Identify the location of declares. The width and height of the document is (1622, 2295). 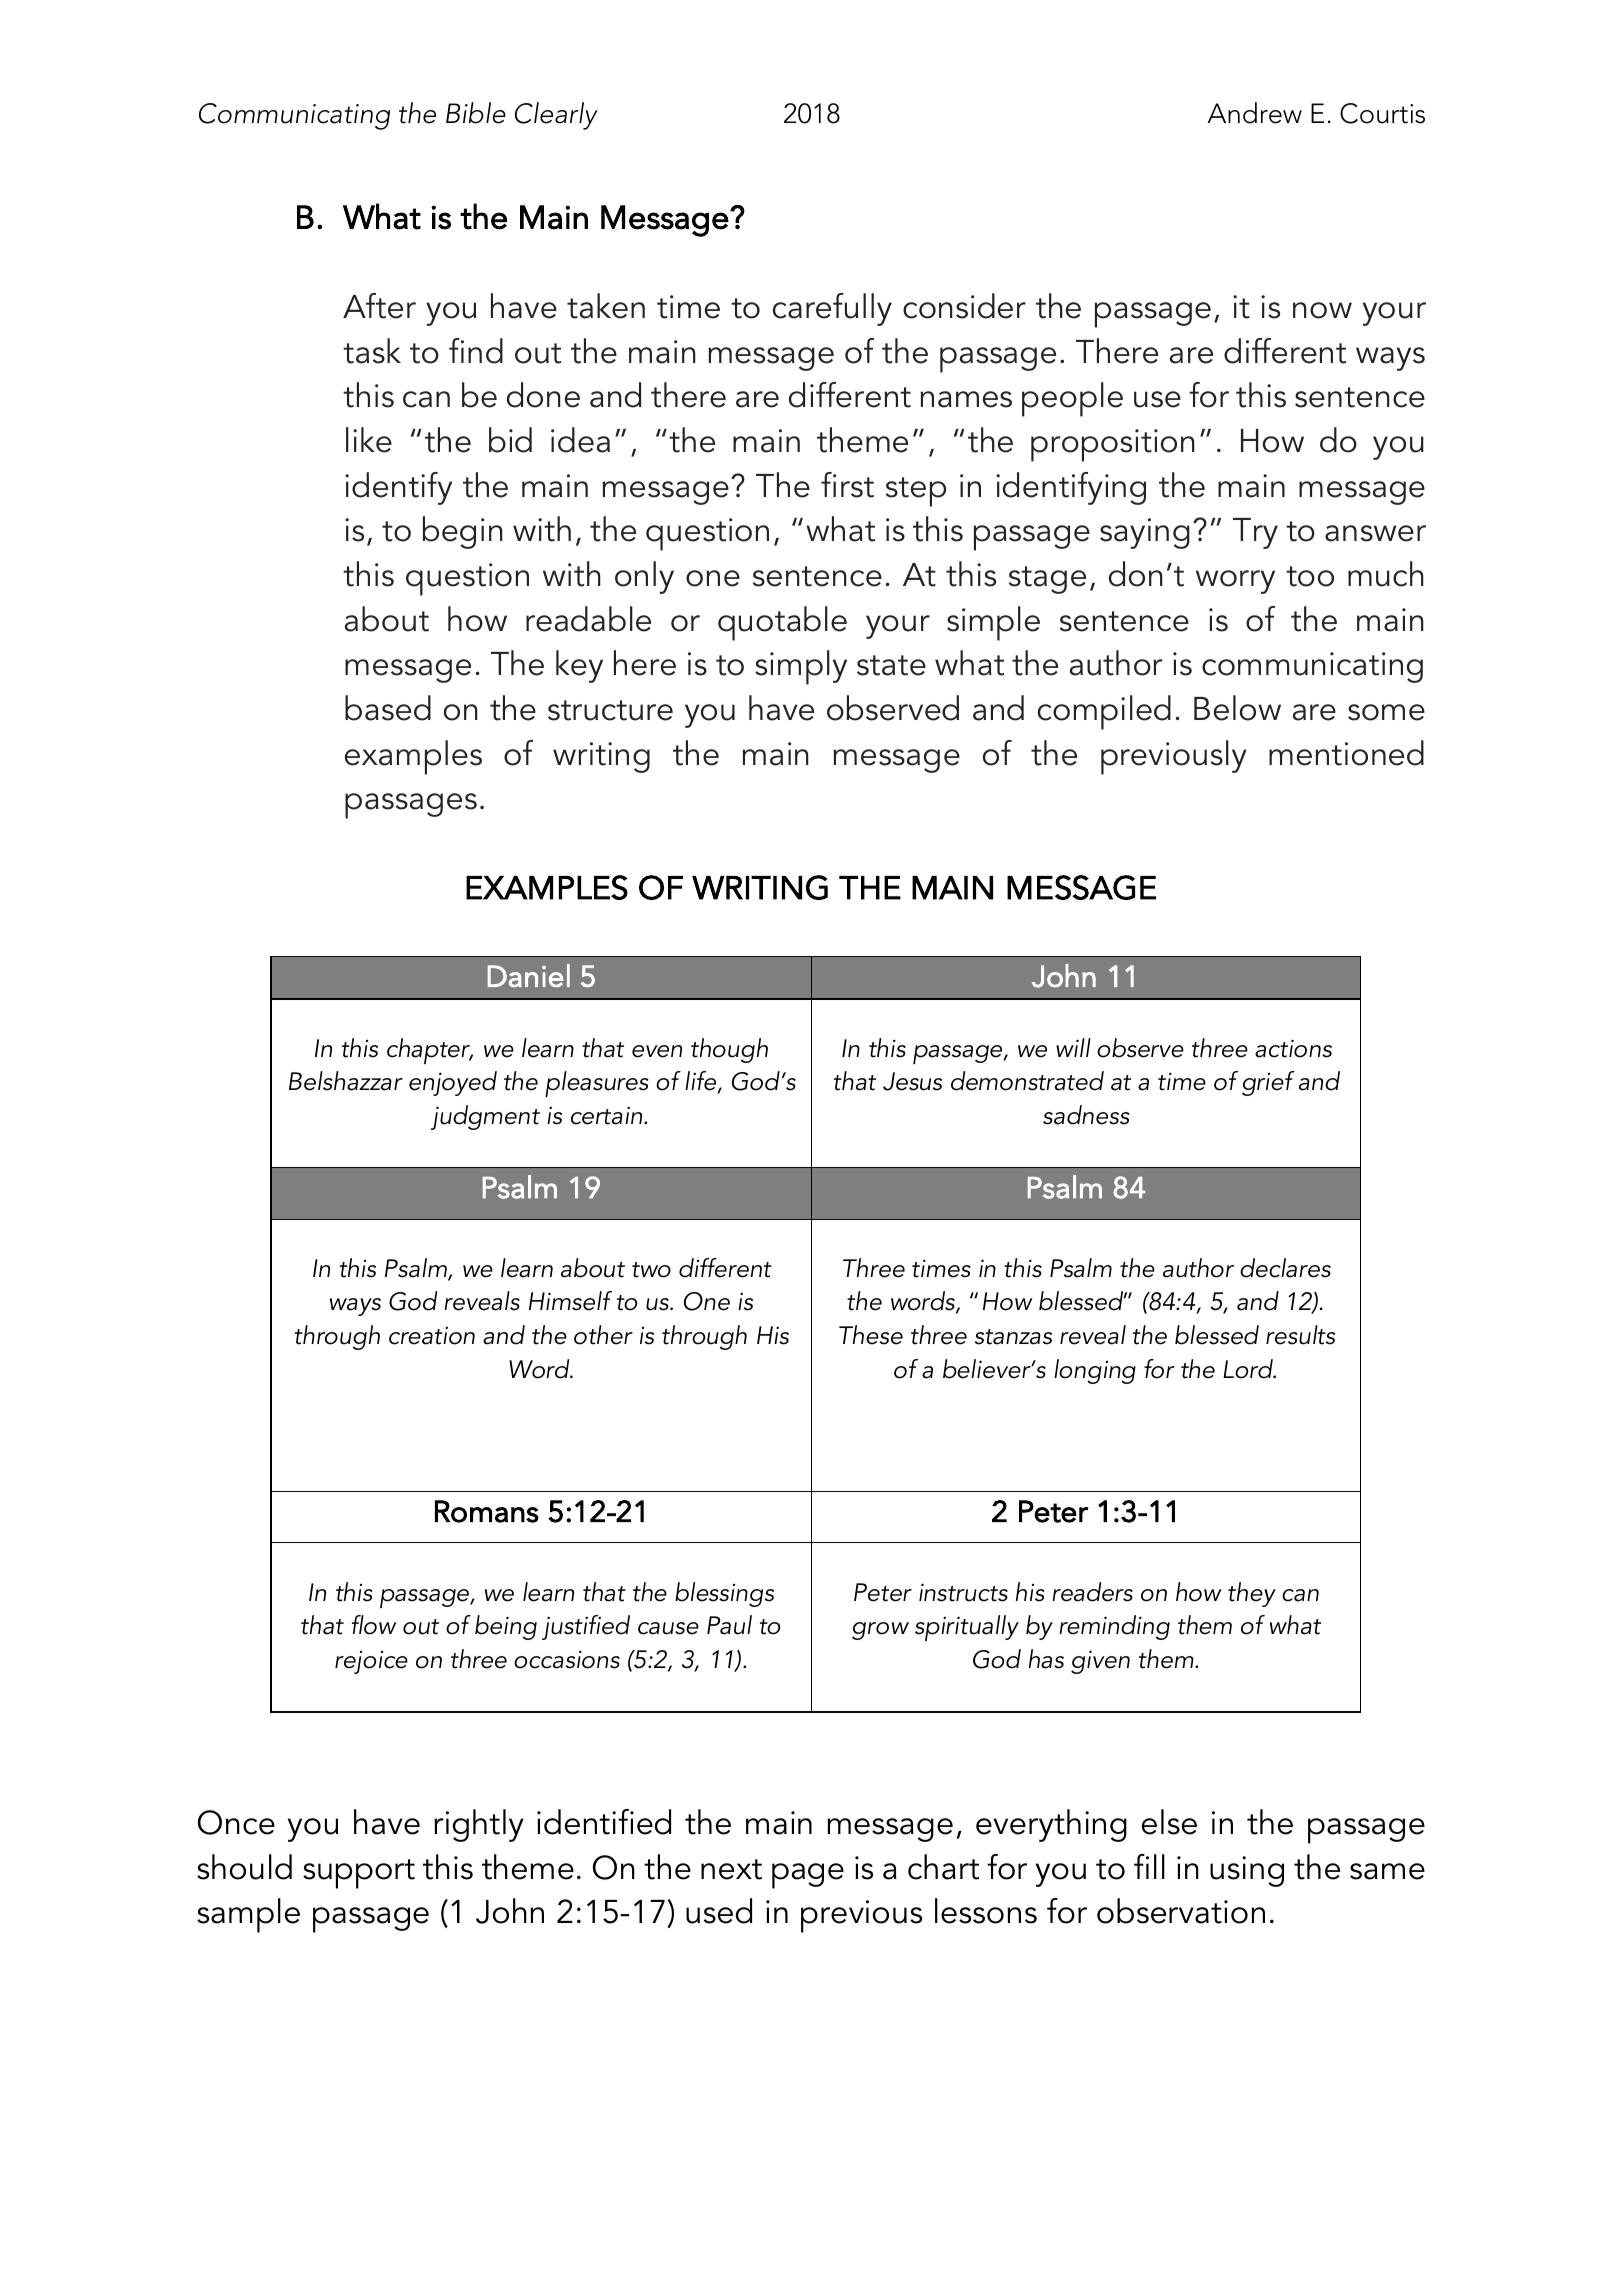
(1285, 1268).
